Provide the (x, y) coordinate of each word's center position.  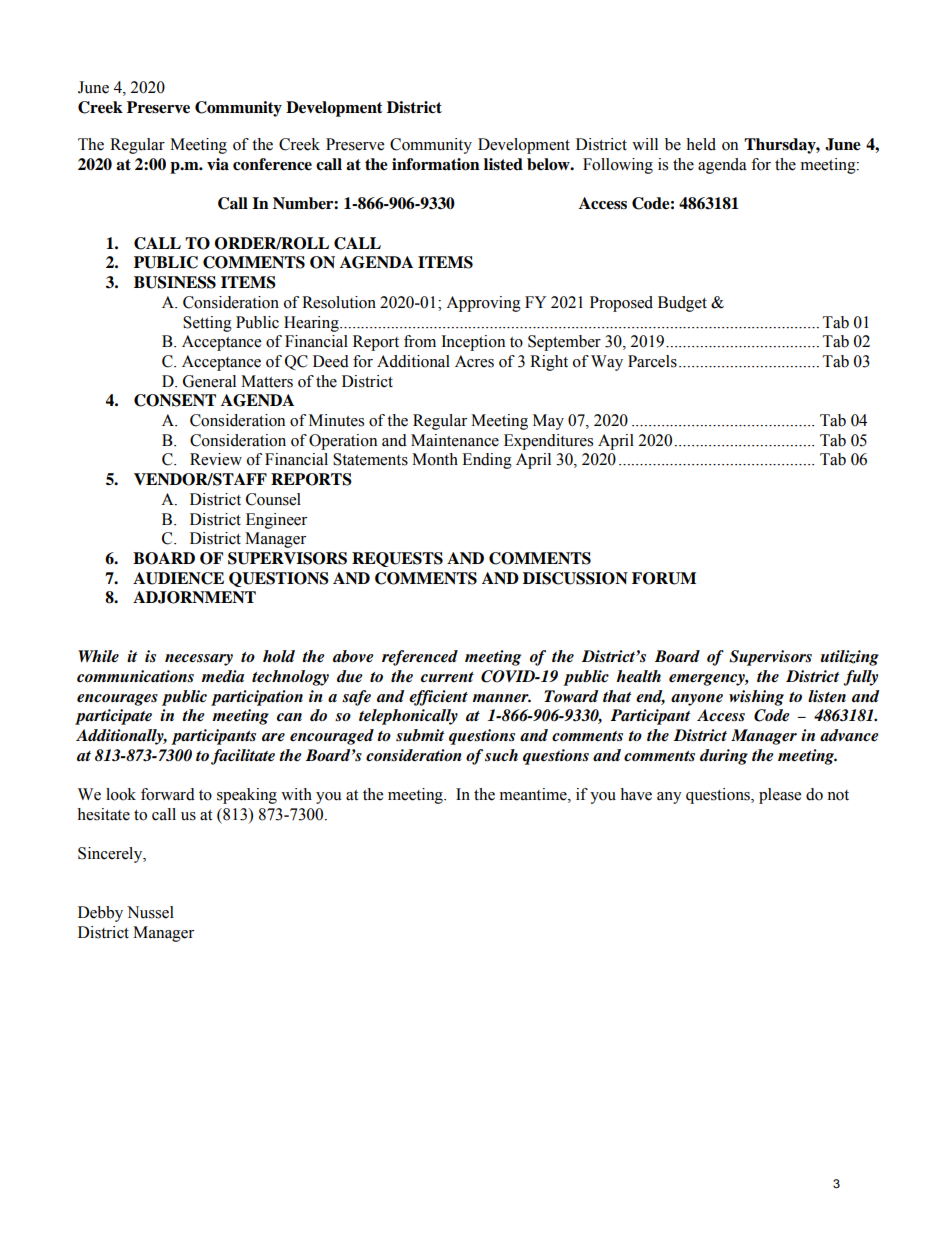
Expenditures (548, 442)
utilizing (850, 658)
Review (216, 459)
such (501, 755)
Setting (207, 324)
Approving (483, 304)
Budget (682, 304)
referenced (420, 658)
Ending (487, 461)
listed (503, 164)
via (218, 164)
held (701, 144)
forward (168, 794)
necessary (199, 660)
